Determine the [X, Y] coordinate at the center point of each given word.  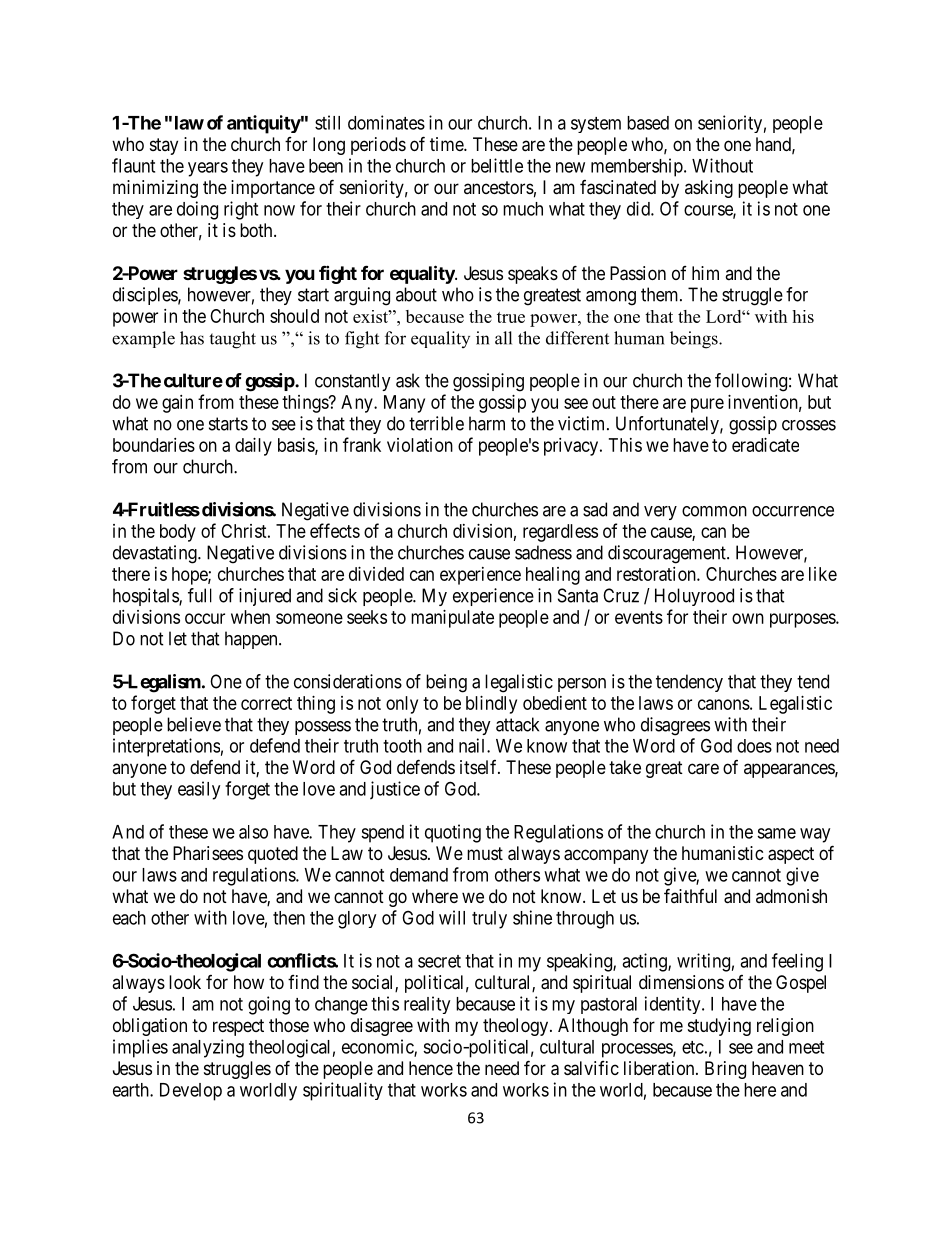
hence [431, 1068]
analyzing [208, 1048]
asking [709, 189]
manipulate [452, 619]
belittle [497, 165]
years [208, 169]
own [748, 618]
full [200, 595]
